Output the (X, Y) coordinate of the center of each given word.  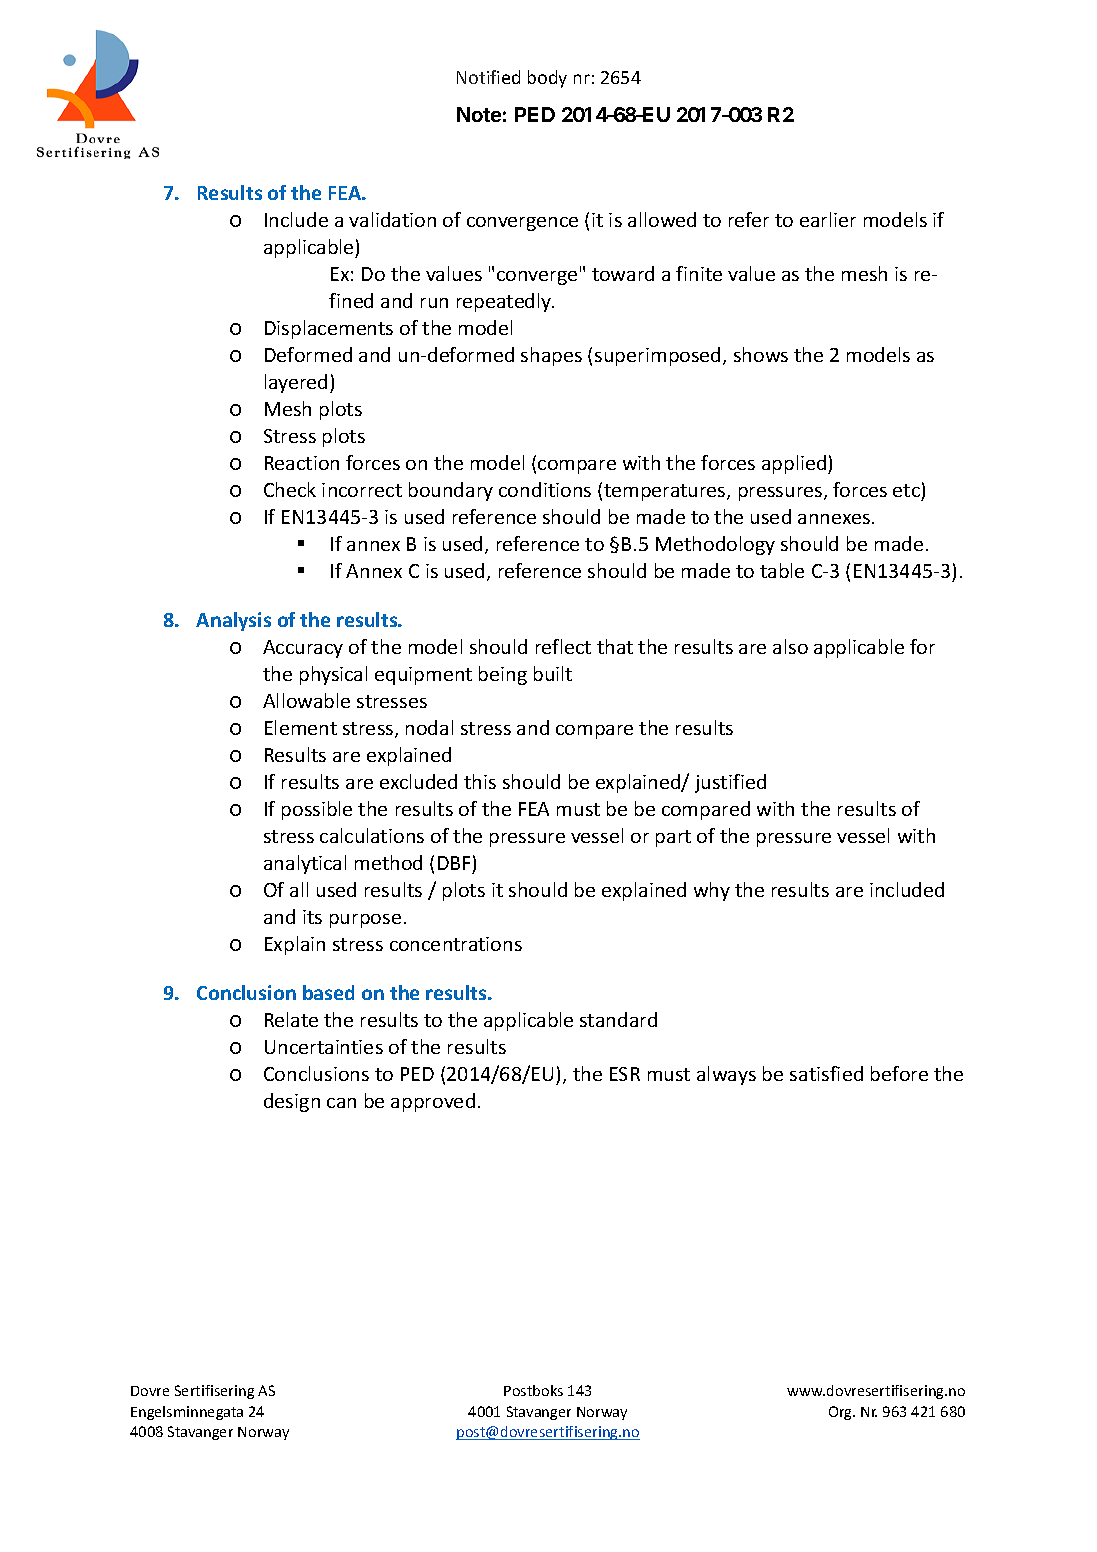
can (341, 1103)
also (790, 646)
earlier (828, 219)
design (292, 1102)
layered (296, 383)
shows (761, 354)
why (712, 891)
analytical (305, 864)
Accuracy (303, 649)
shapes (551, 356)
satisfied (826, 1073)
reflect (563, 646)
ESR (625, 1074)
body (547, 79)
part (673, 838)
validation (392, 219)
